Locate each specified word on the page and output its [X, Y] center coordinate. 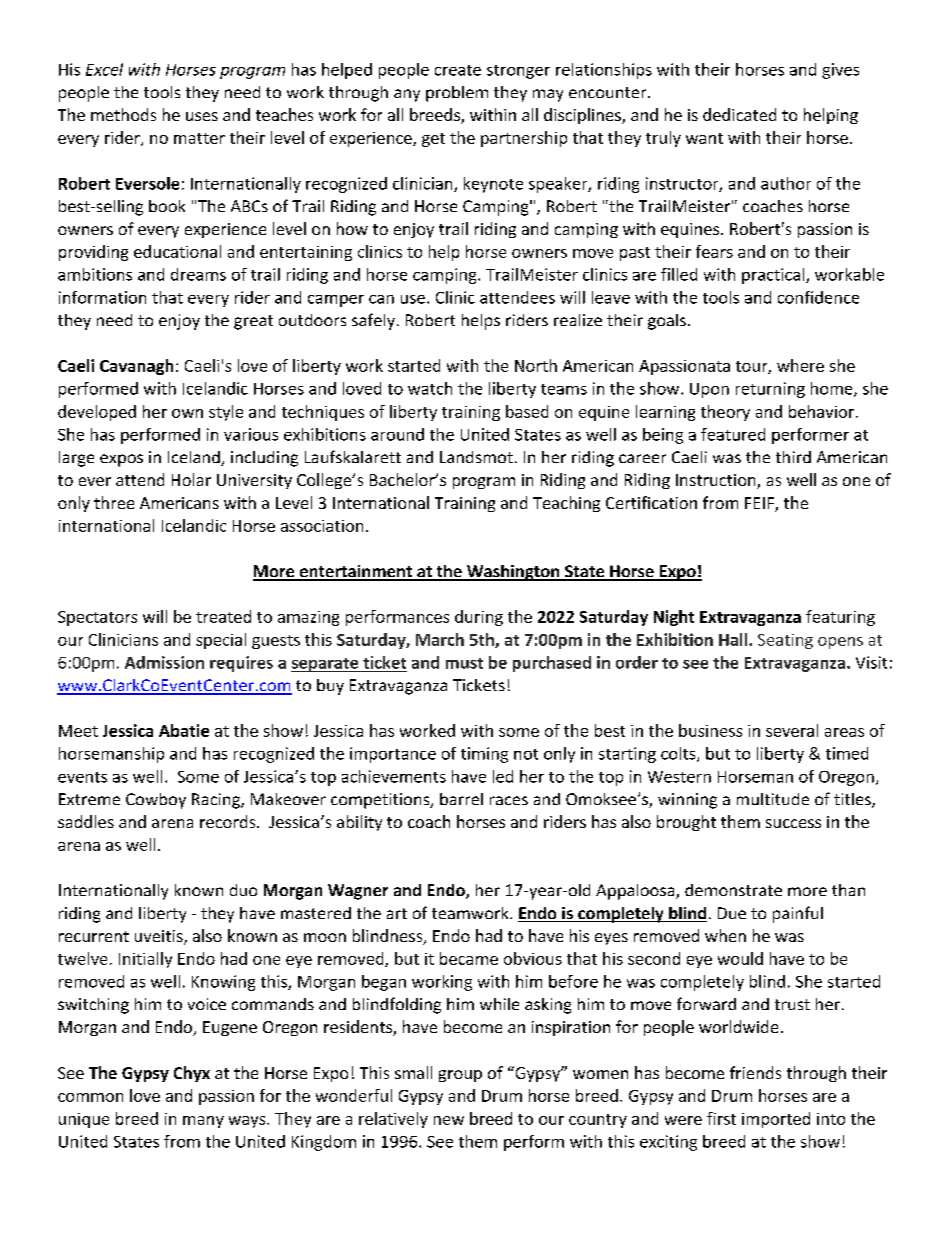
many [203, 1122]
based [527, 411]
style [226, 413]
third [793, 457]
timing [484, 755]
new [449, 1120]
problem [457, 94]
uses [202, 116]
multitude [773, 799]
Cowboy [156, 801]
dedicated [739, 114]
